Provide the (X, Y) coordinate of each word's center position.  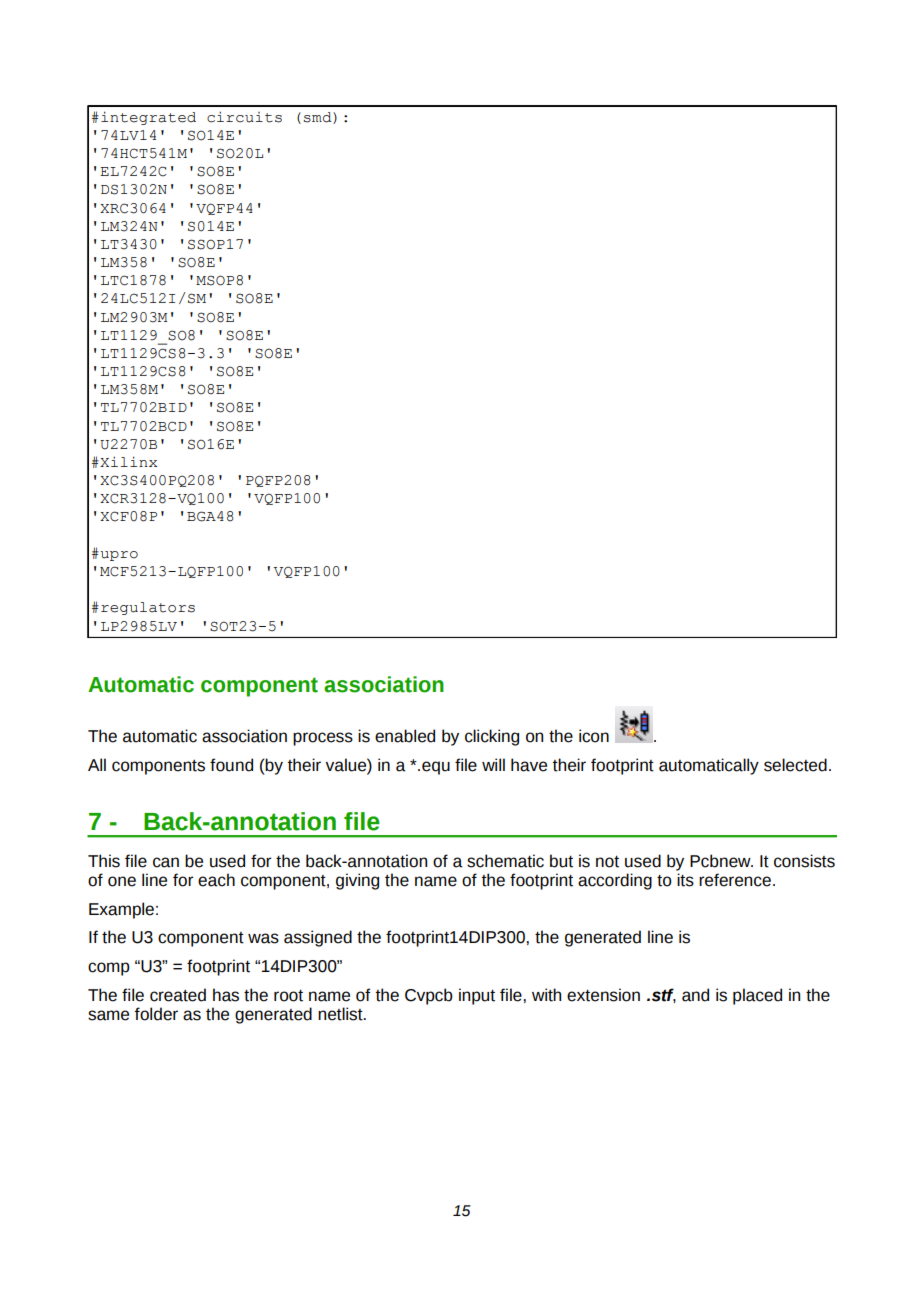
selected (795, 765)
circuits (244, 117)
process (323, 739)
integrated (148, 118)
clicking (492, 737)
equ (436, 768)
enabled (405, 736)
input (477, 996)
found (231, 765)
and (695, 995)
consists (804, 861)
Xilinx (127, 461)
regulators (148, 608)
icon (594, 736)
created (178, 995)
